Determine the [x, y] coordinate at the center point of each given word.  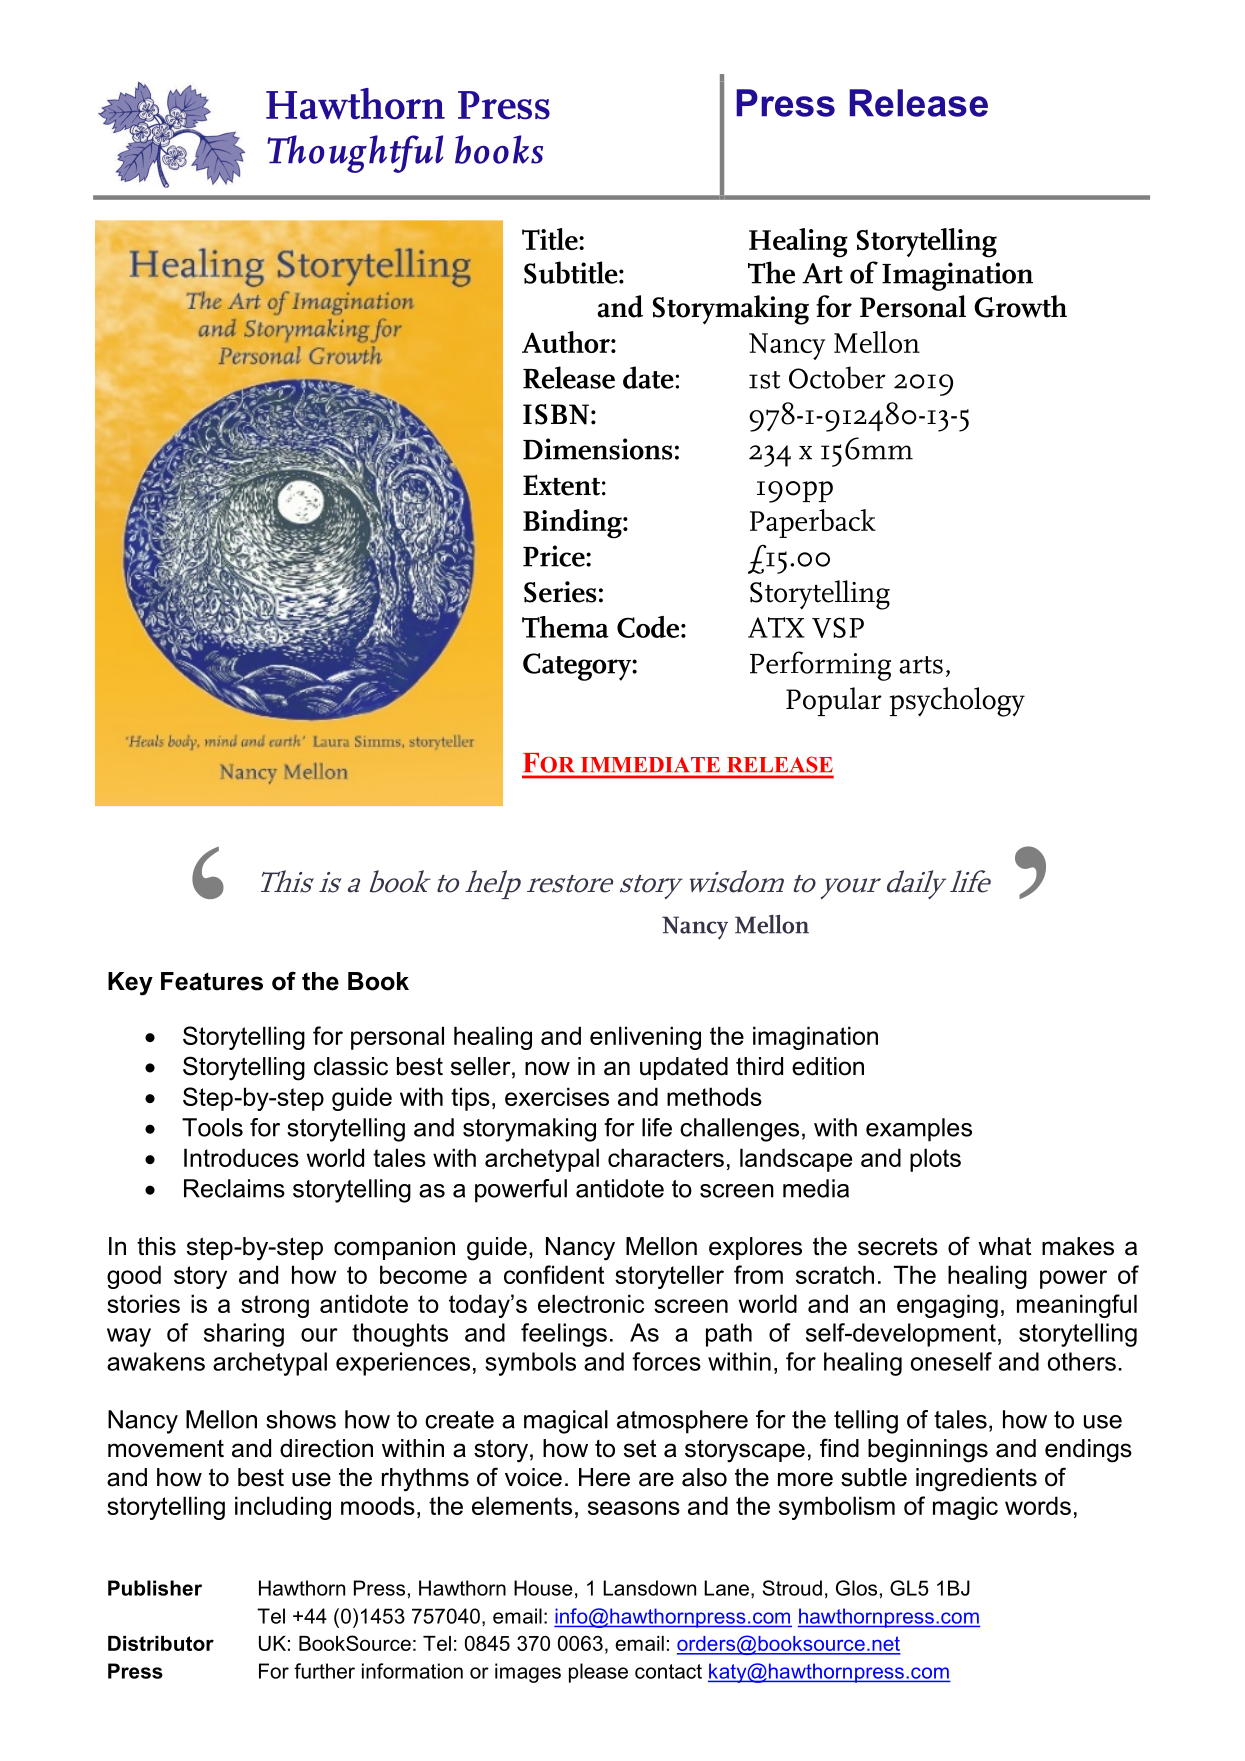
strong [275, 1306]
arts [921, 665]
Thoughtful [355, 154]
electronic [591, 1303]
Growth [1020, 306]
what [1005, 1246]
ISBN [556, 414]
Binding [573, 524]
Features [212, 981]
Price [555, 556]
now [547, 1068]
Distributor [161, 1643]
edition [828, 1066]
